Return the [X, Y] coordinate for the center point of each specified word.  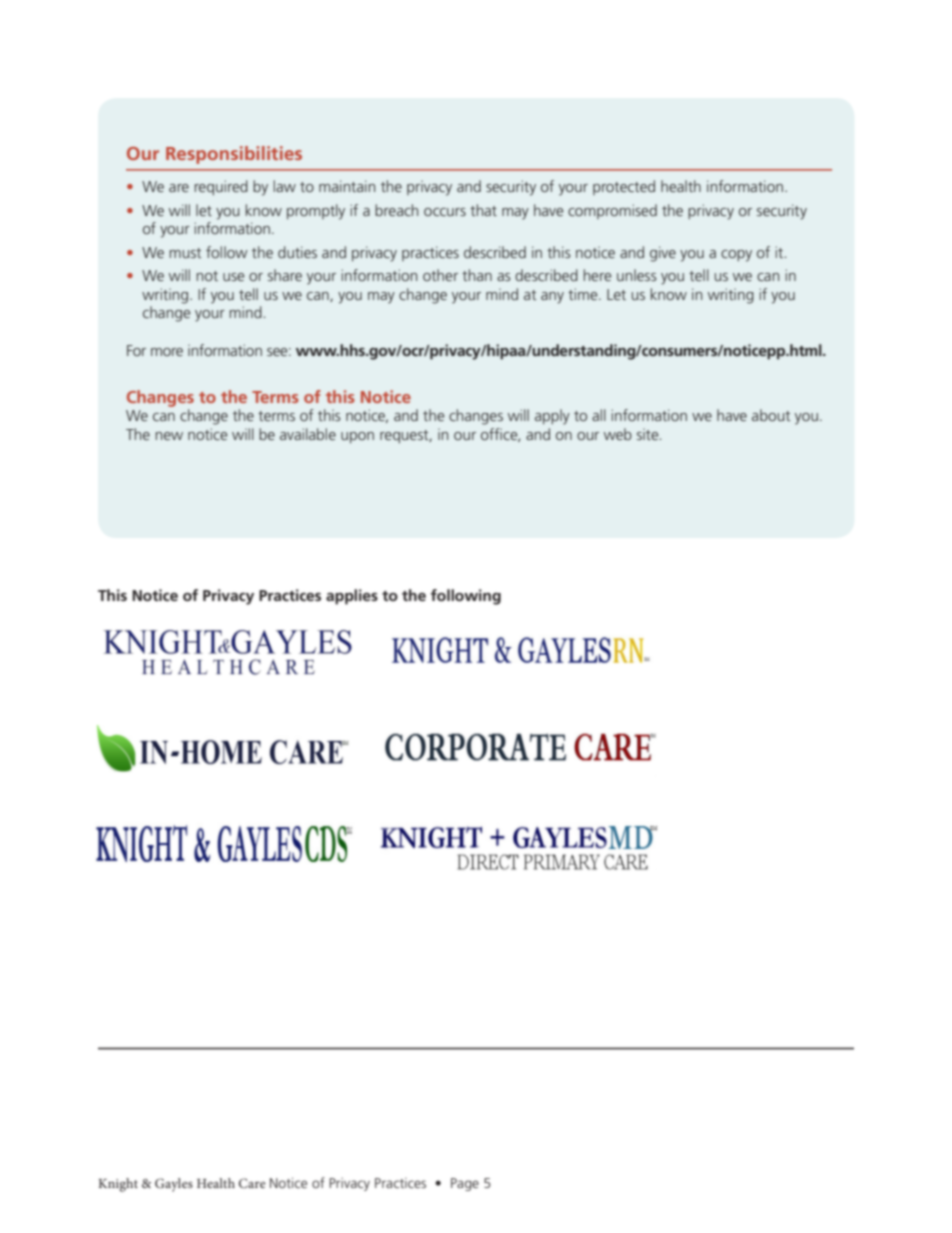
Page [465, 1184]
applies [352, 597]
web [618, 434]
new [169, 436]
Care [252, 1183]
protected [624, 187]
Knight [118, 1185]
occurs [445, 212]
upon [357, 437]
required [221, 187]
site [649, 434]
